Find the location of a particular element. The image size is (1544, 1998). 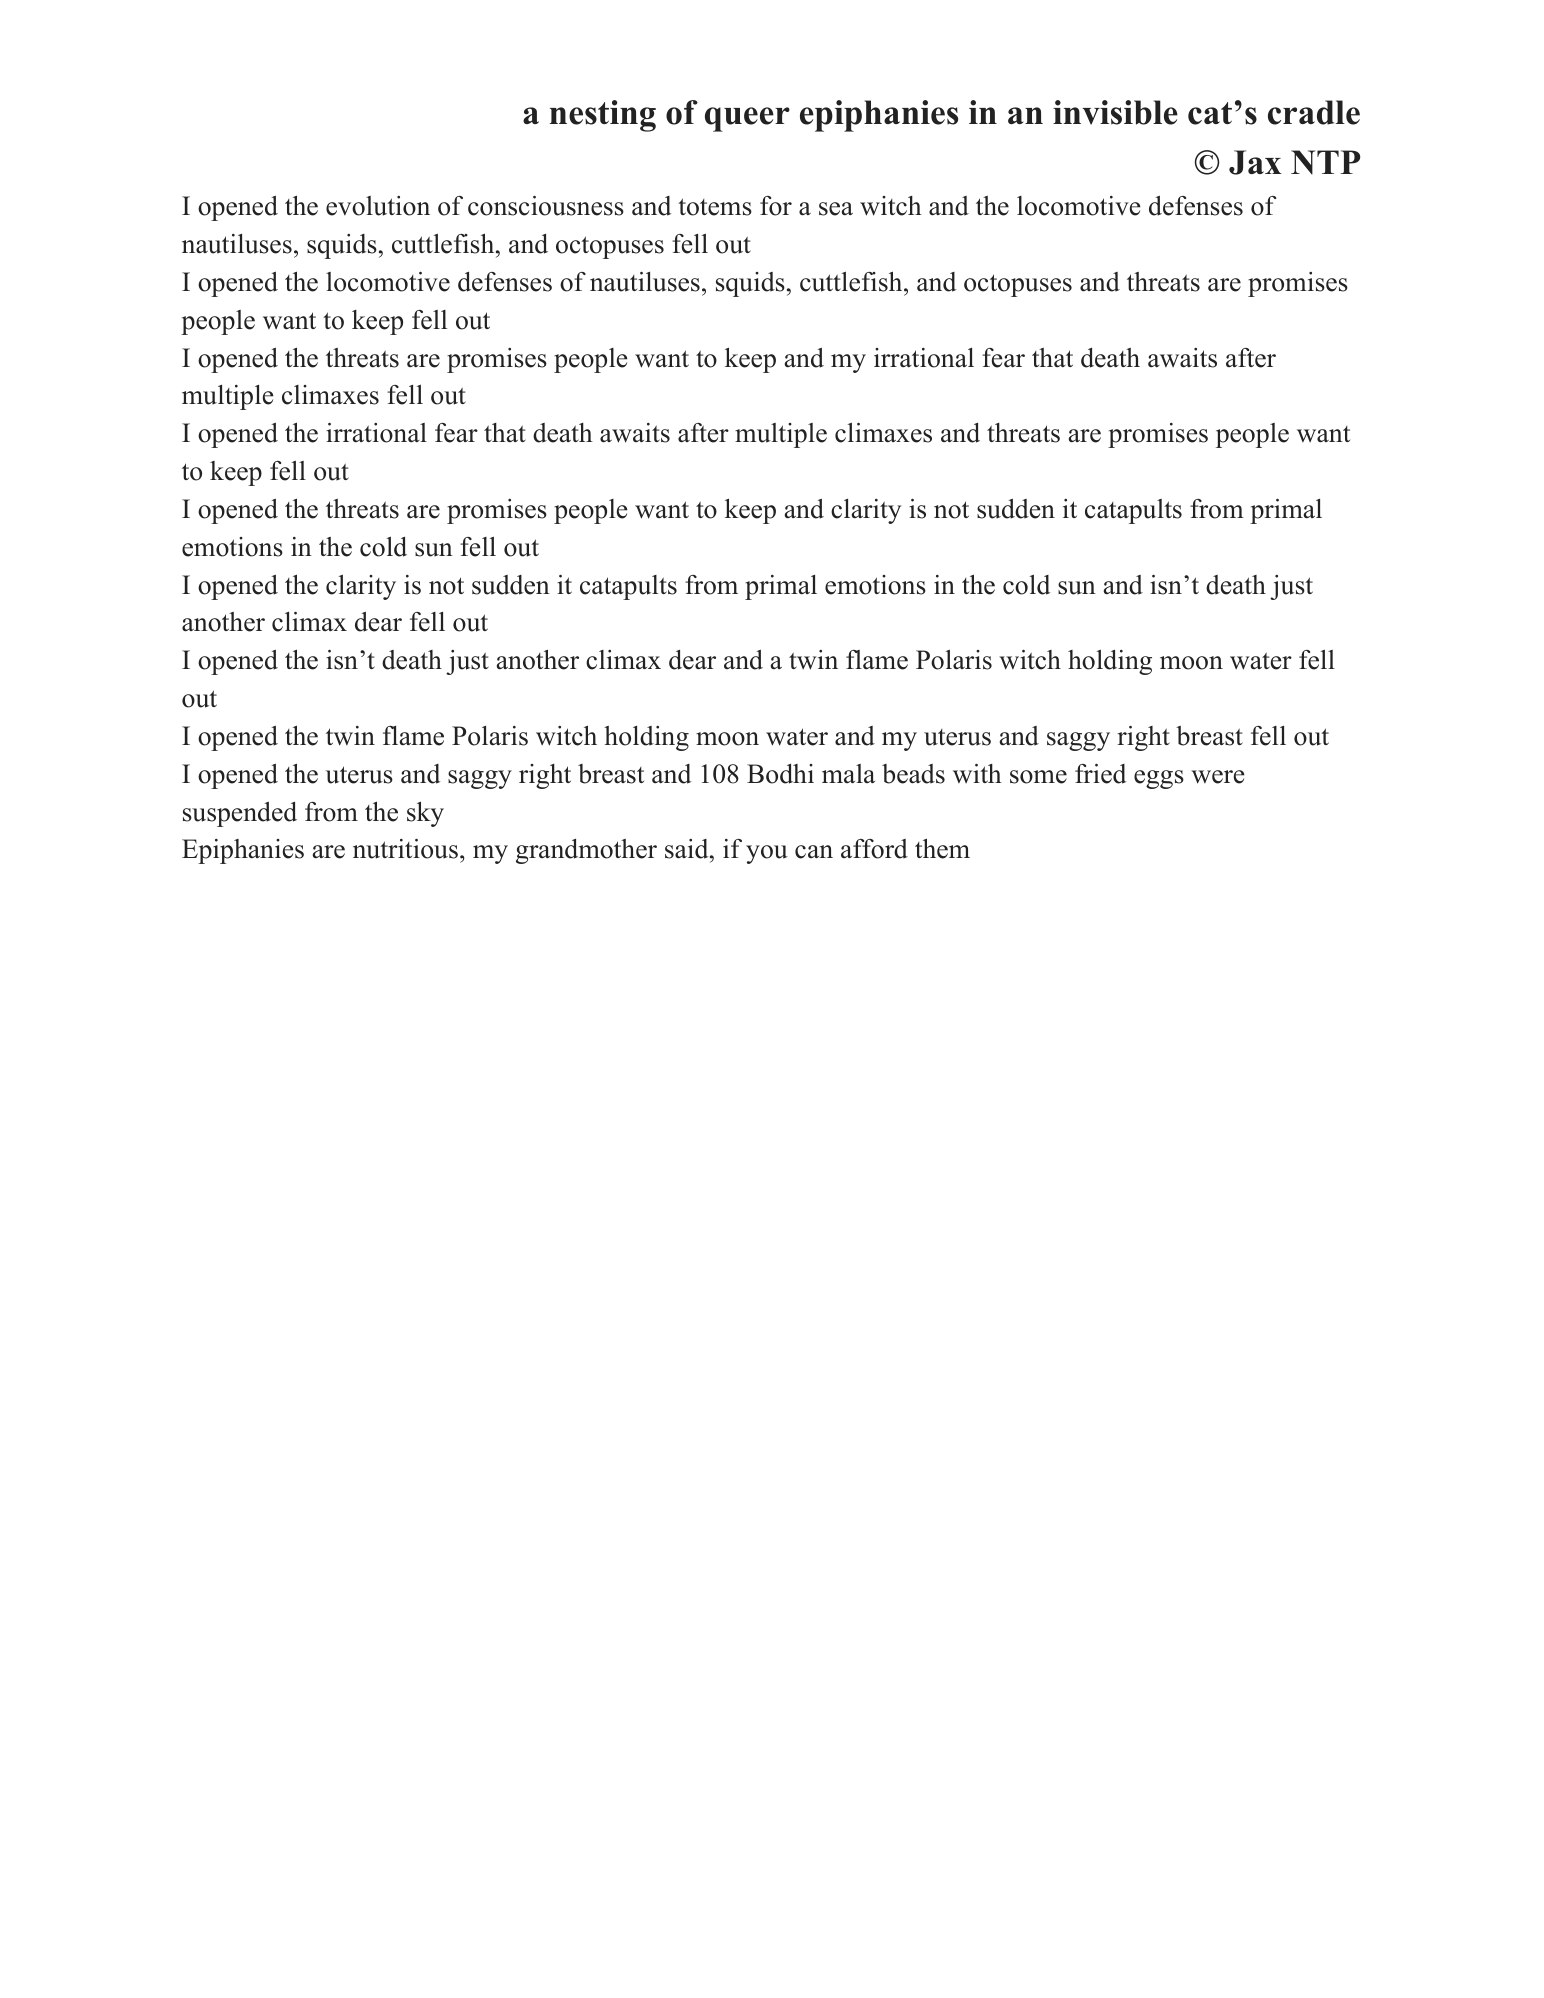

sky is located at coordinates (425, 814).
